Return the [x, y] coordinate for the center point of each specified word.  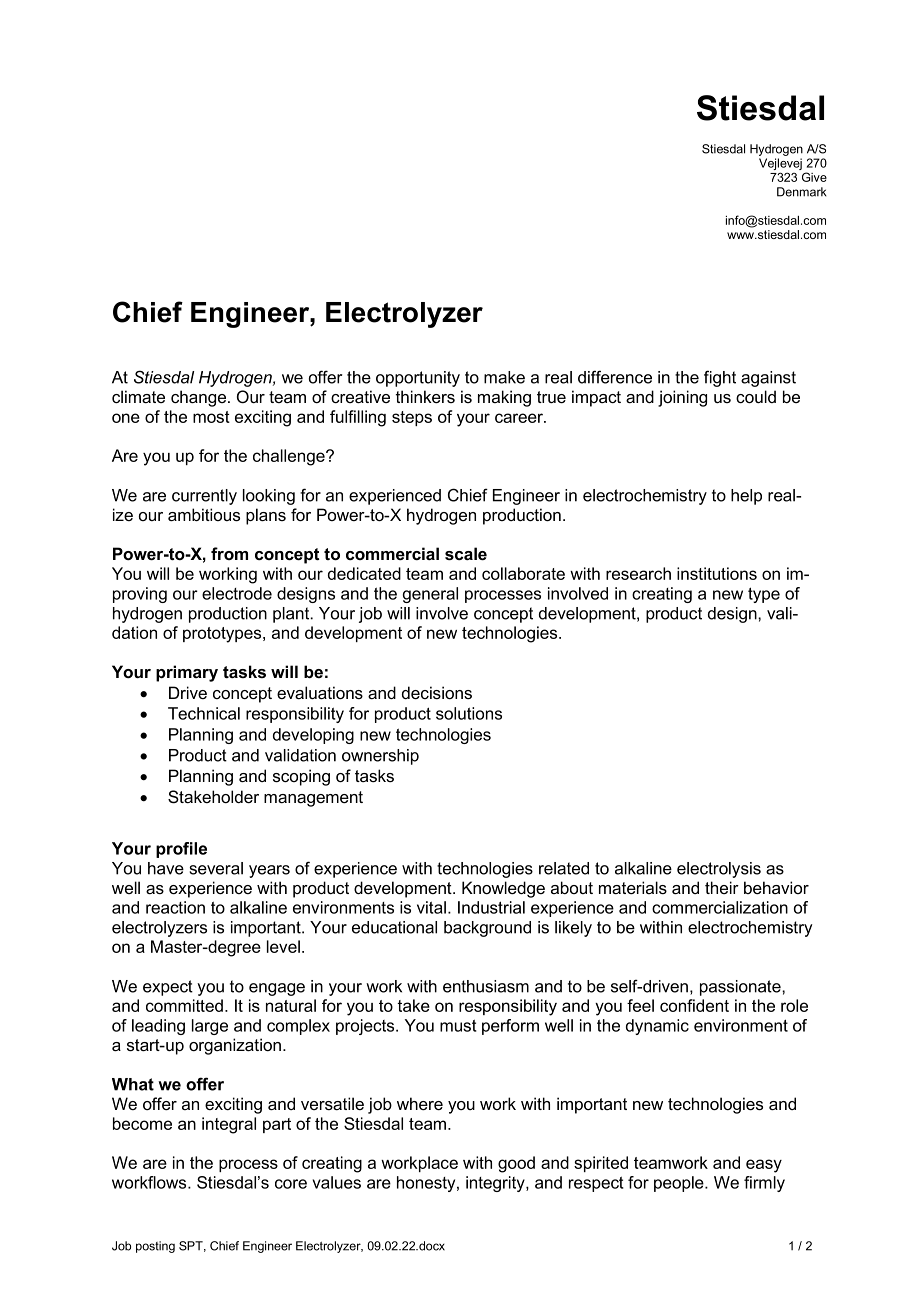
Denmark [802, 192]
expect [168, 988]
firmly [764, 1184]
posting [155, 1247]
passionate [741, 988]
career [520, 418]
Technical [204, 713]
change [200, 398]
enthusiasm [486, 986]
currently [204, 497]
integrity [496, 1184]
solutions [469, 713]
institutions [717, 573]
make [504, 377]
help [746, 497]
